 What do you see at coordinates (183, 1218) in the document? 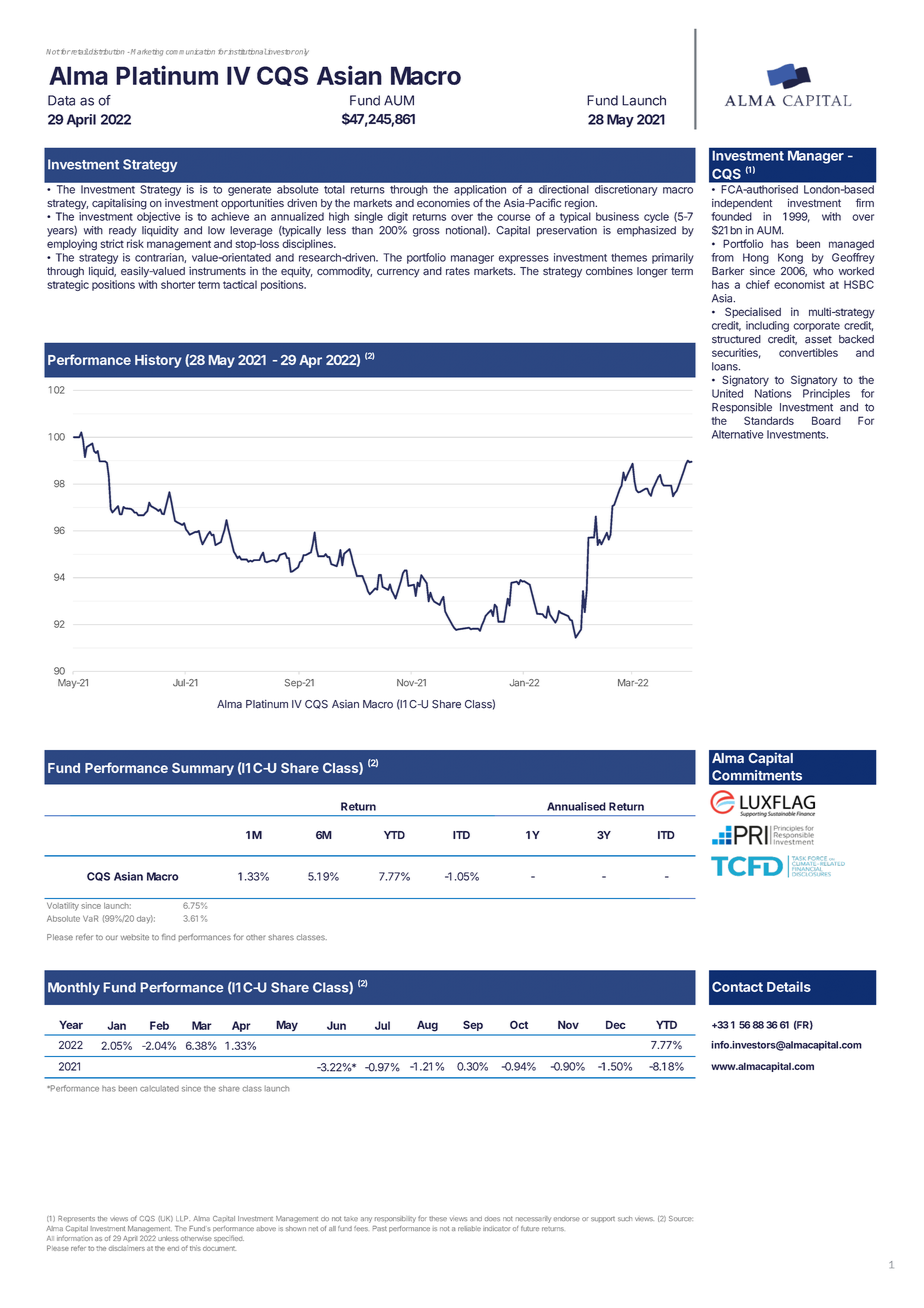
I see `LLP` at bounding box center [183, 1218].
